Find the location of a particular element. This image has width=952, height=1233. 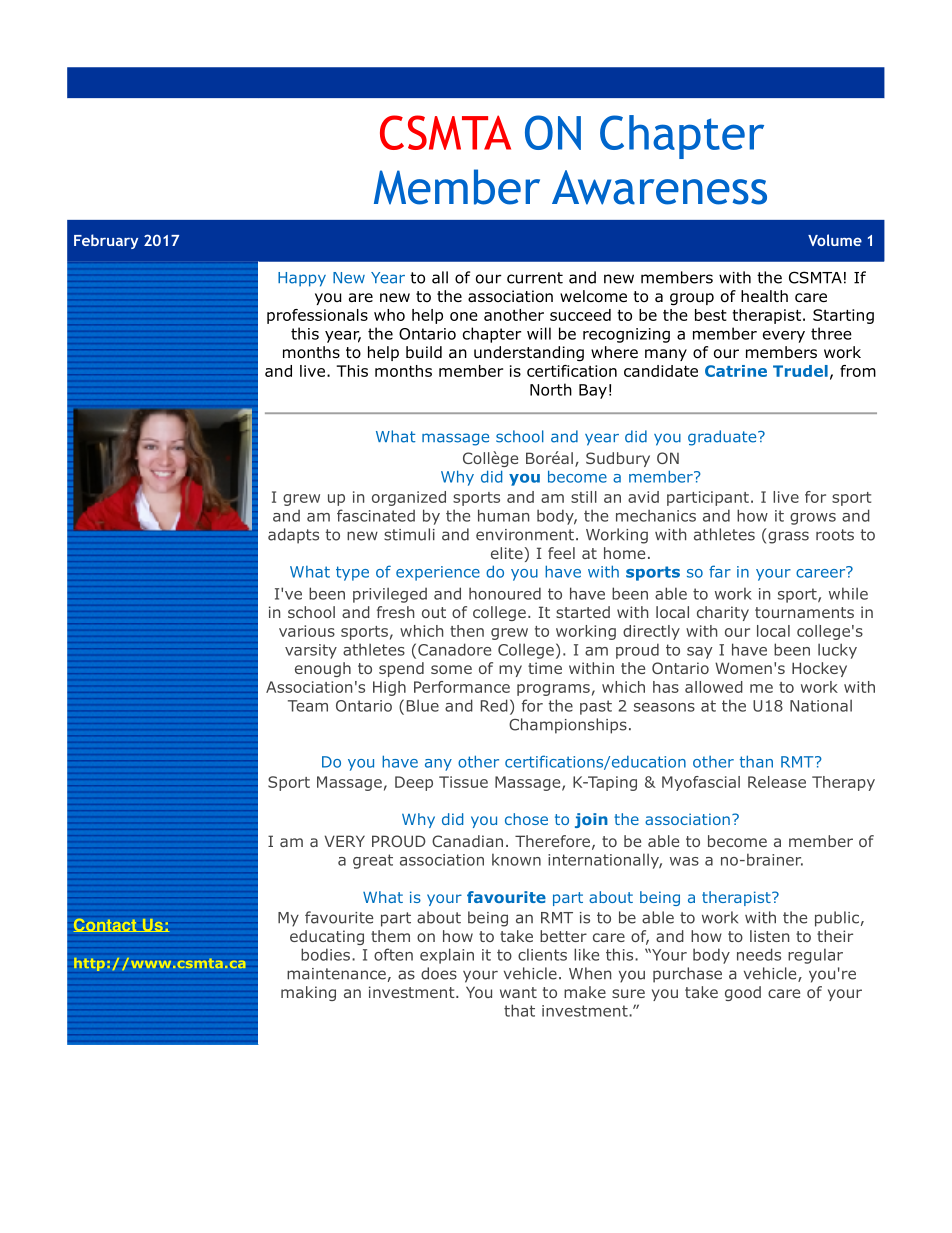

Team is located at coordinates (308, 706).
